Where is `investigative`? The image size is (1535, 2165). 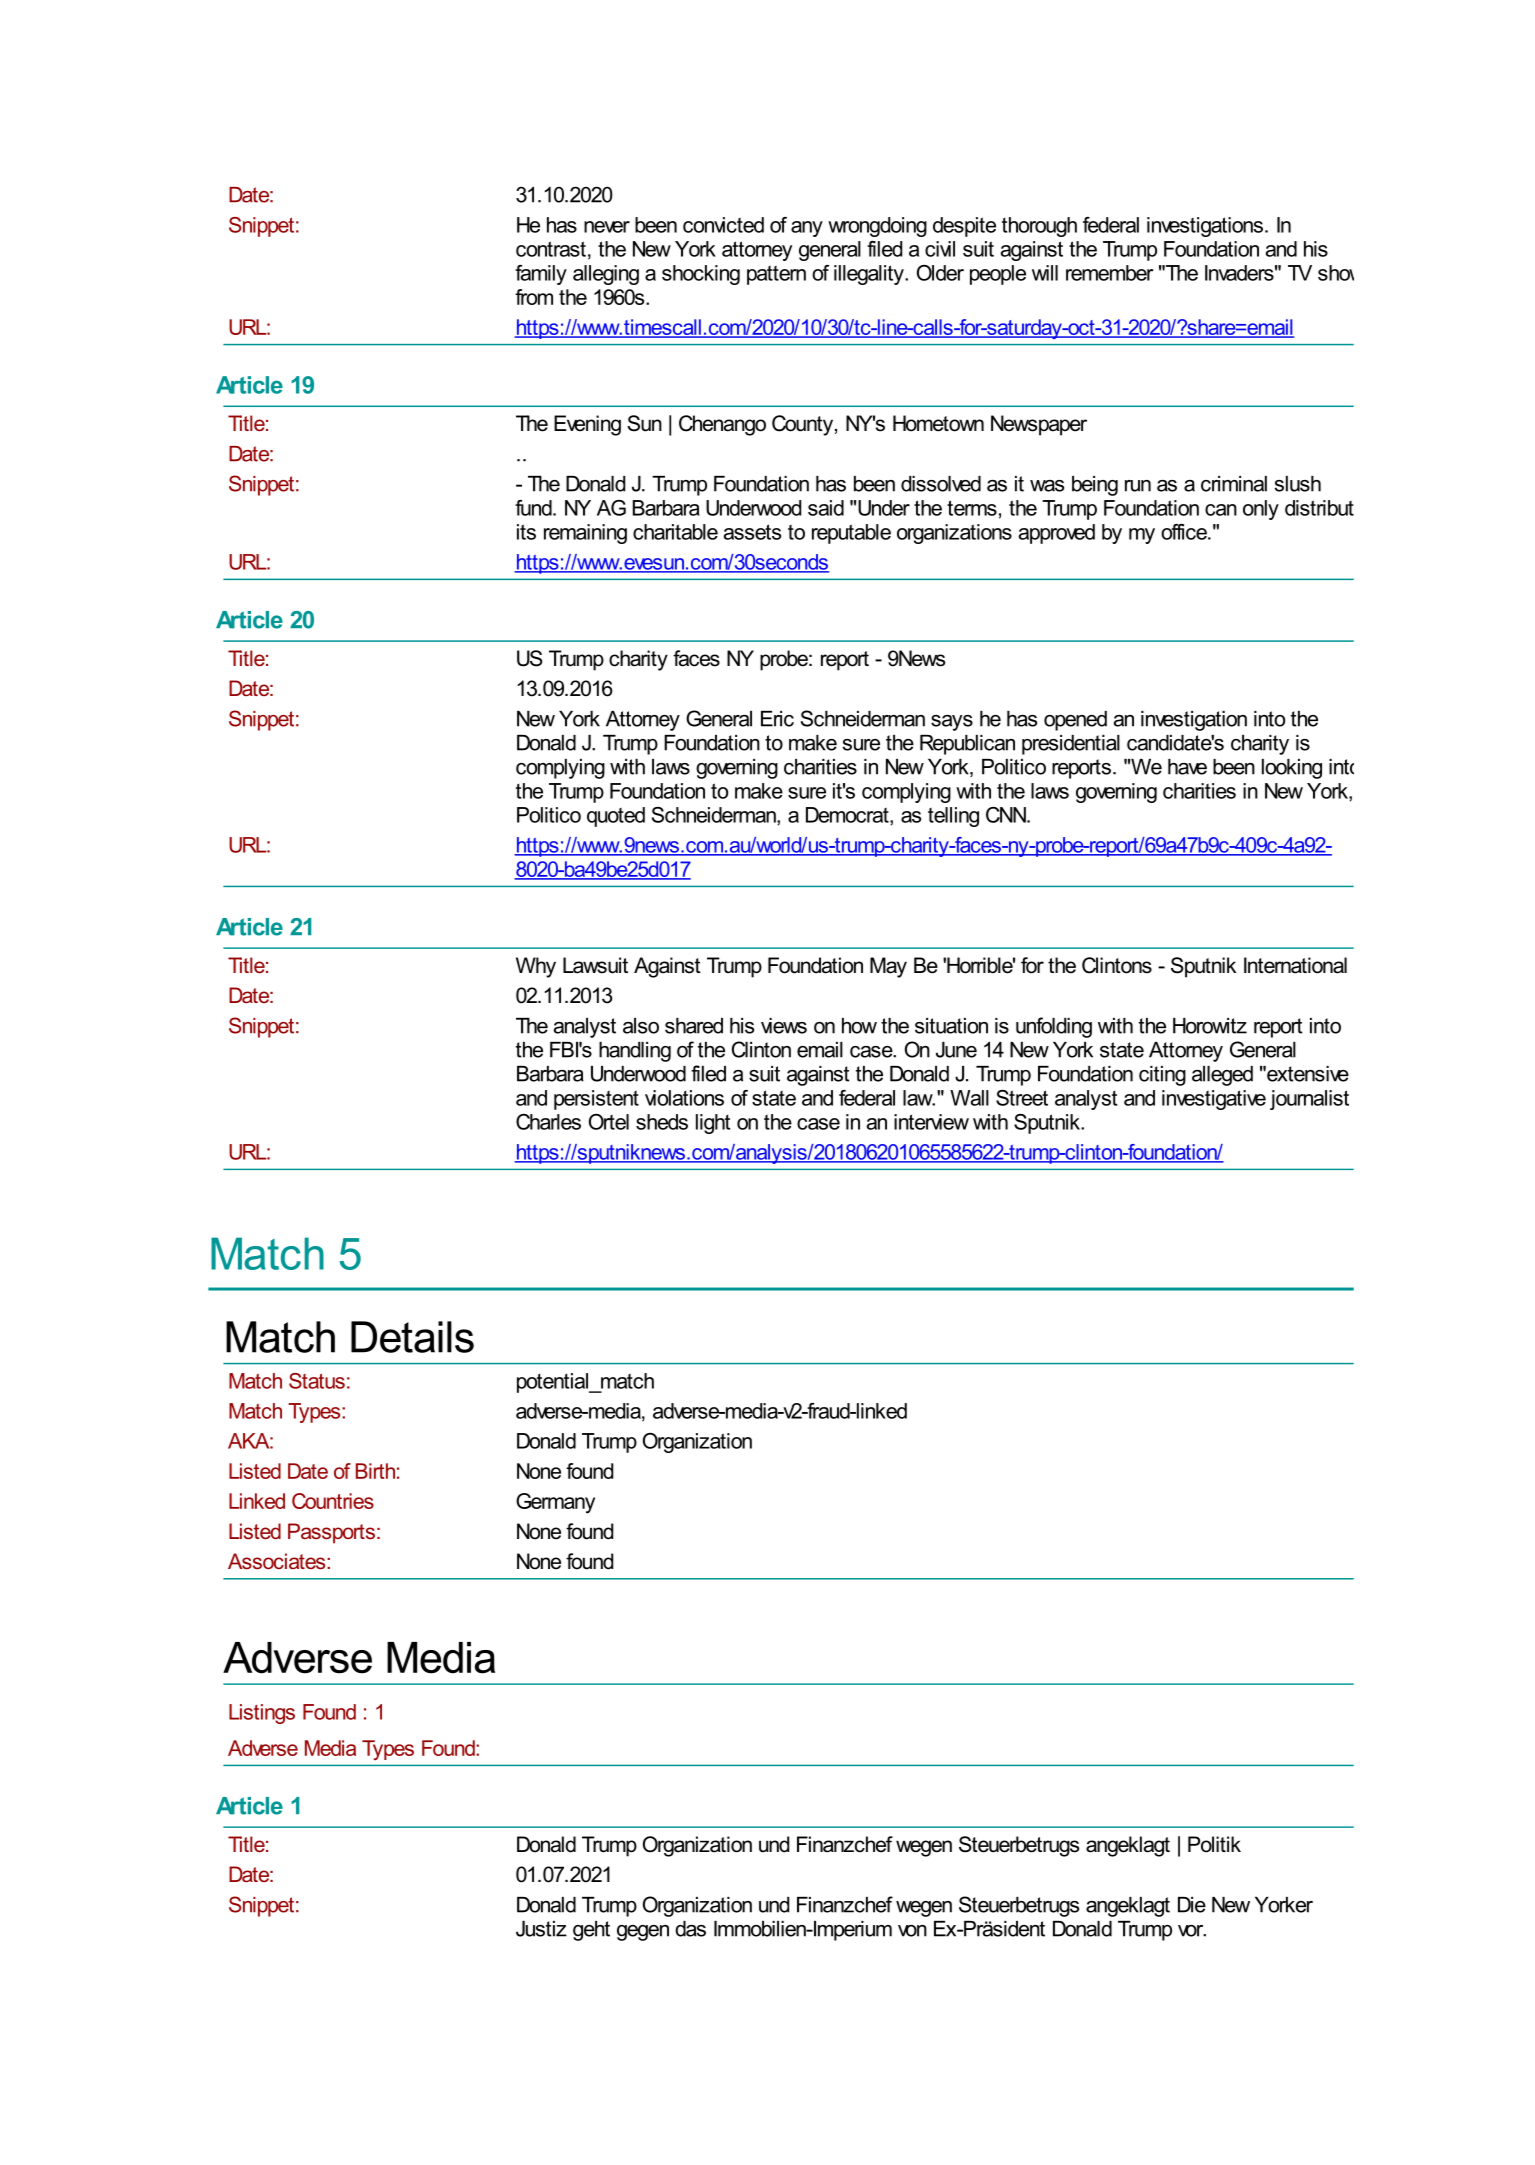 investigative is located at coordinates (1214, 1100).
